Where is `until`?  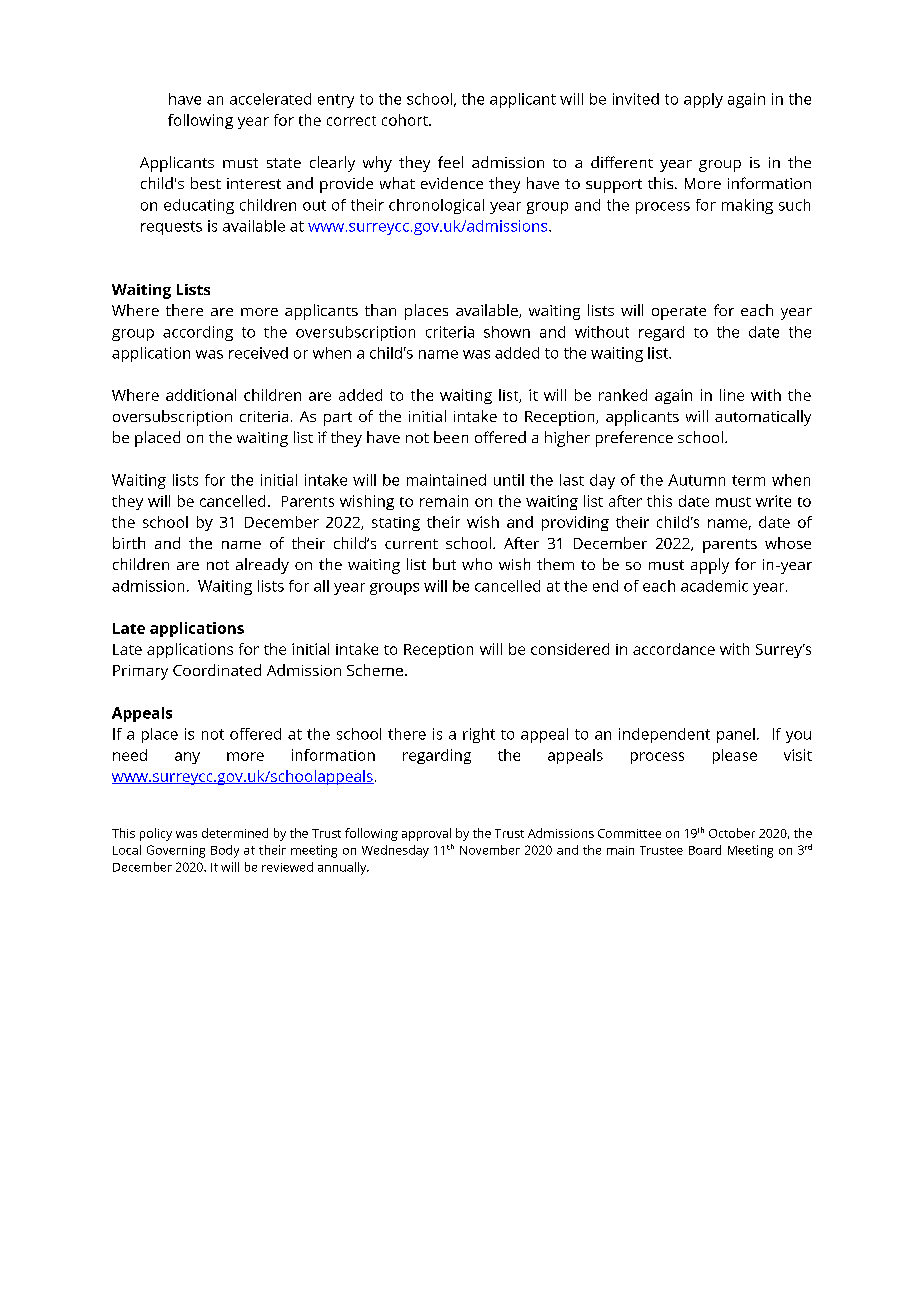 until is located at coordinates (509, 480).
